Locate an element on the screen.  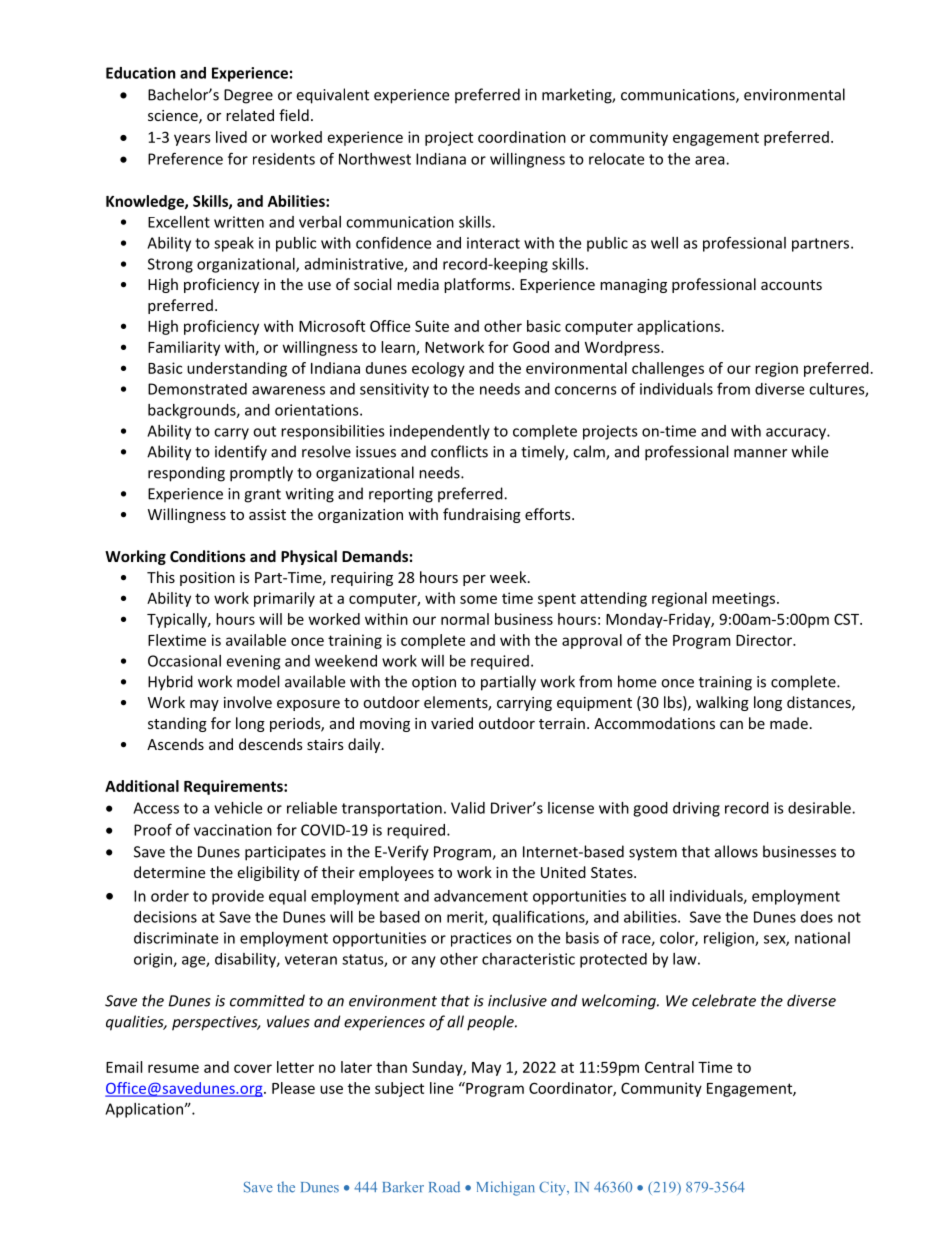
Degree is located at coordinates (248, 96).
